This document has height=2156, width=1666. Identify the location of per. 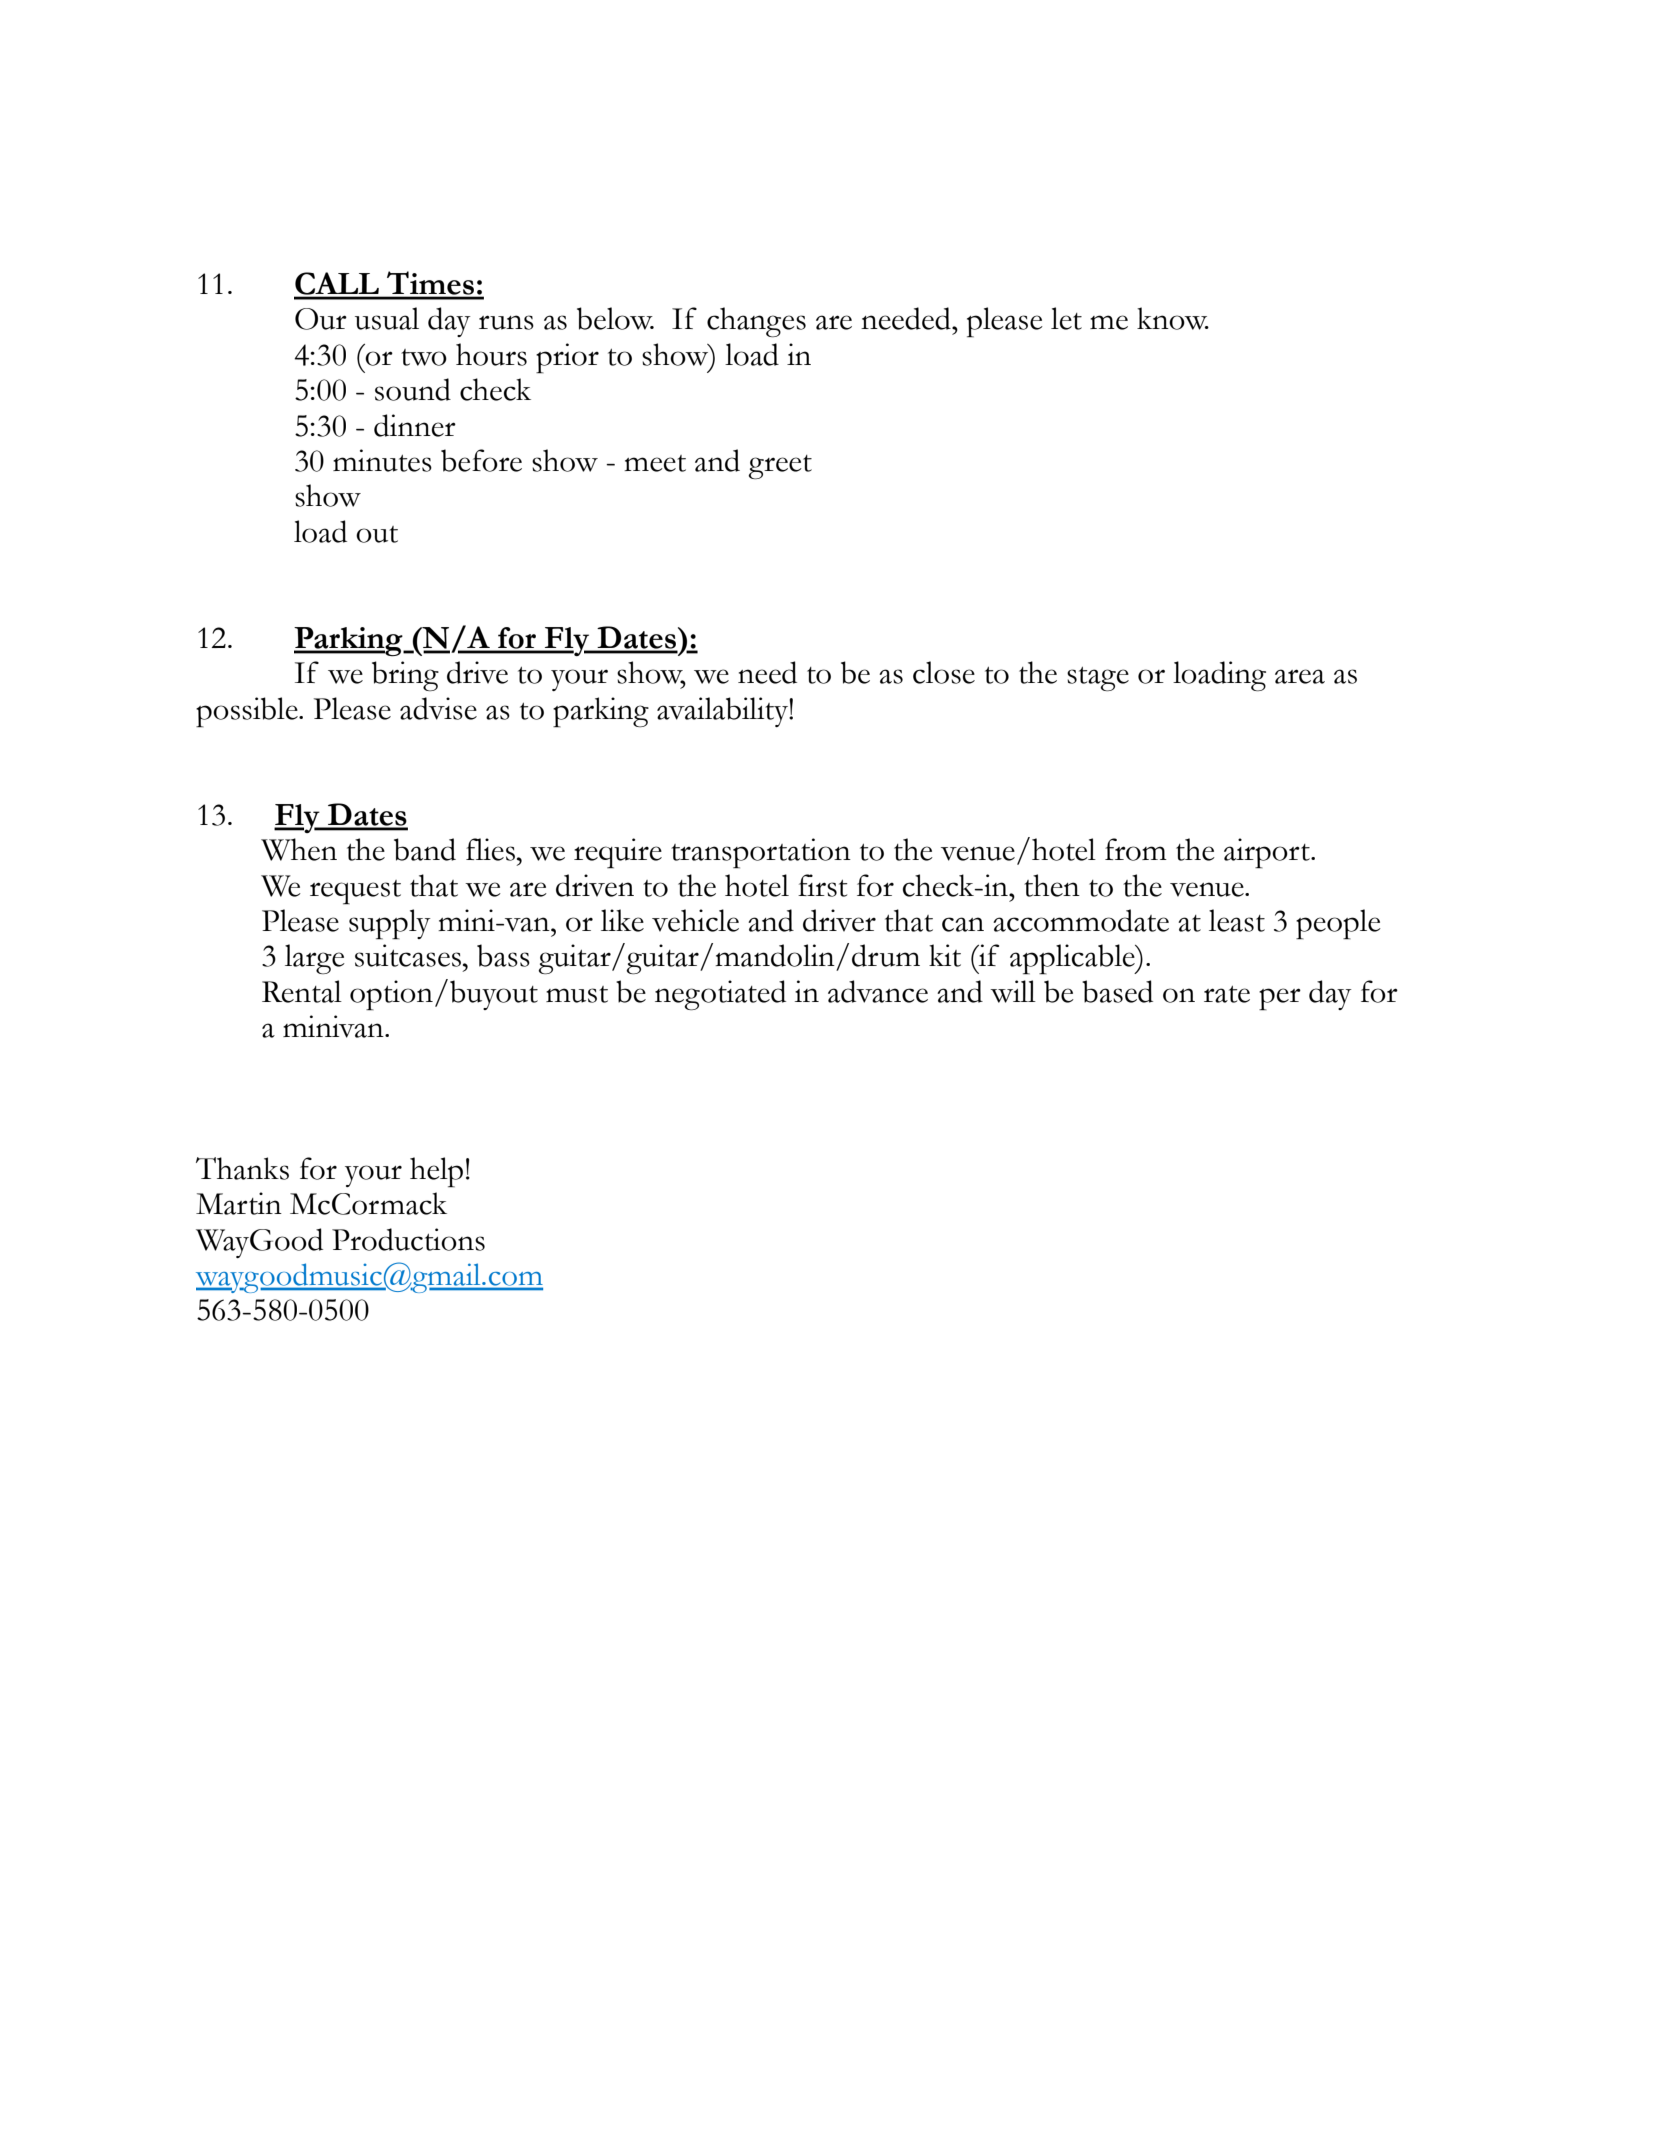
(1280, 999).
